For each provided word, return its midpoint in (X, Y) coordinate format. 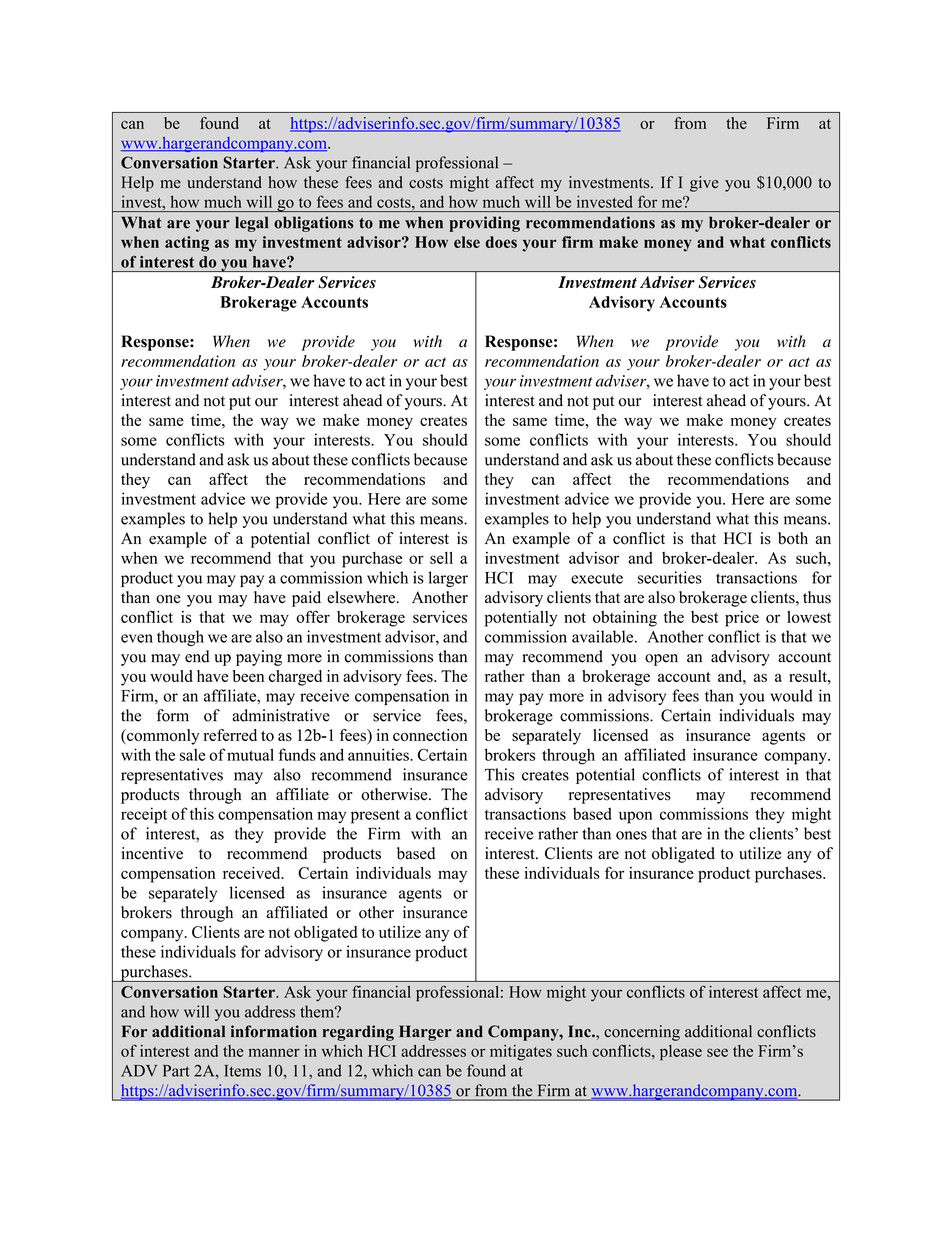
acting (187, 244)
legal (251, 224)
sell (441, 558)
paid (306, 599)
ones (631, 835)
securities (670, 577)
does (501, 242)
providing (484, 224)
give (704, 184)
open (661, 660)
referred (230, 735)
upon (635, 817)
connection (430, 735)
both (793, 538)
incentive (152, 853)
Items (242, 1071)
